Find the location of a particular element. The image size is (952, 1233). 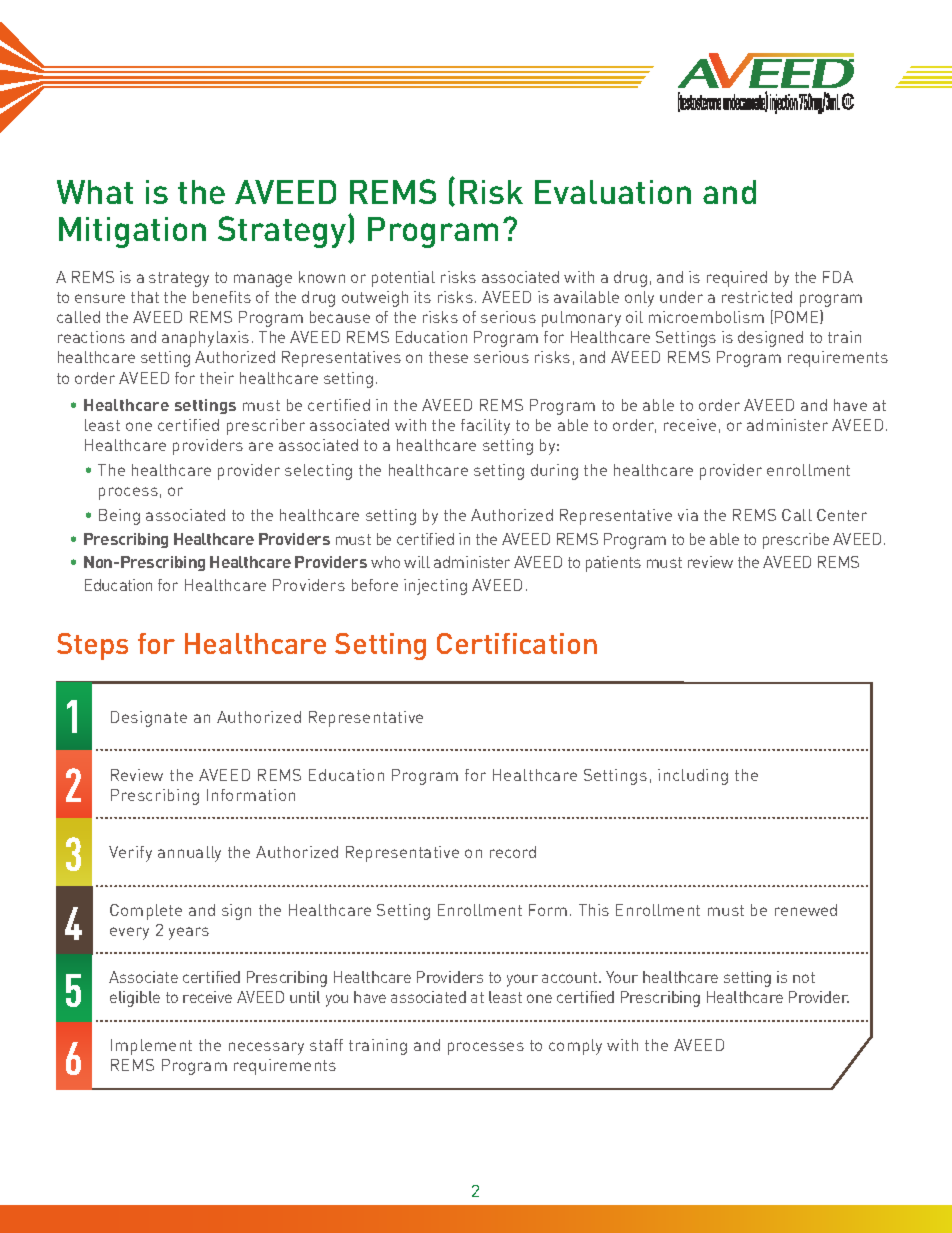

during is located at coordinates (554, 472).
